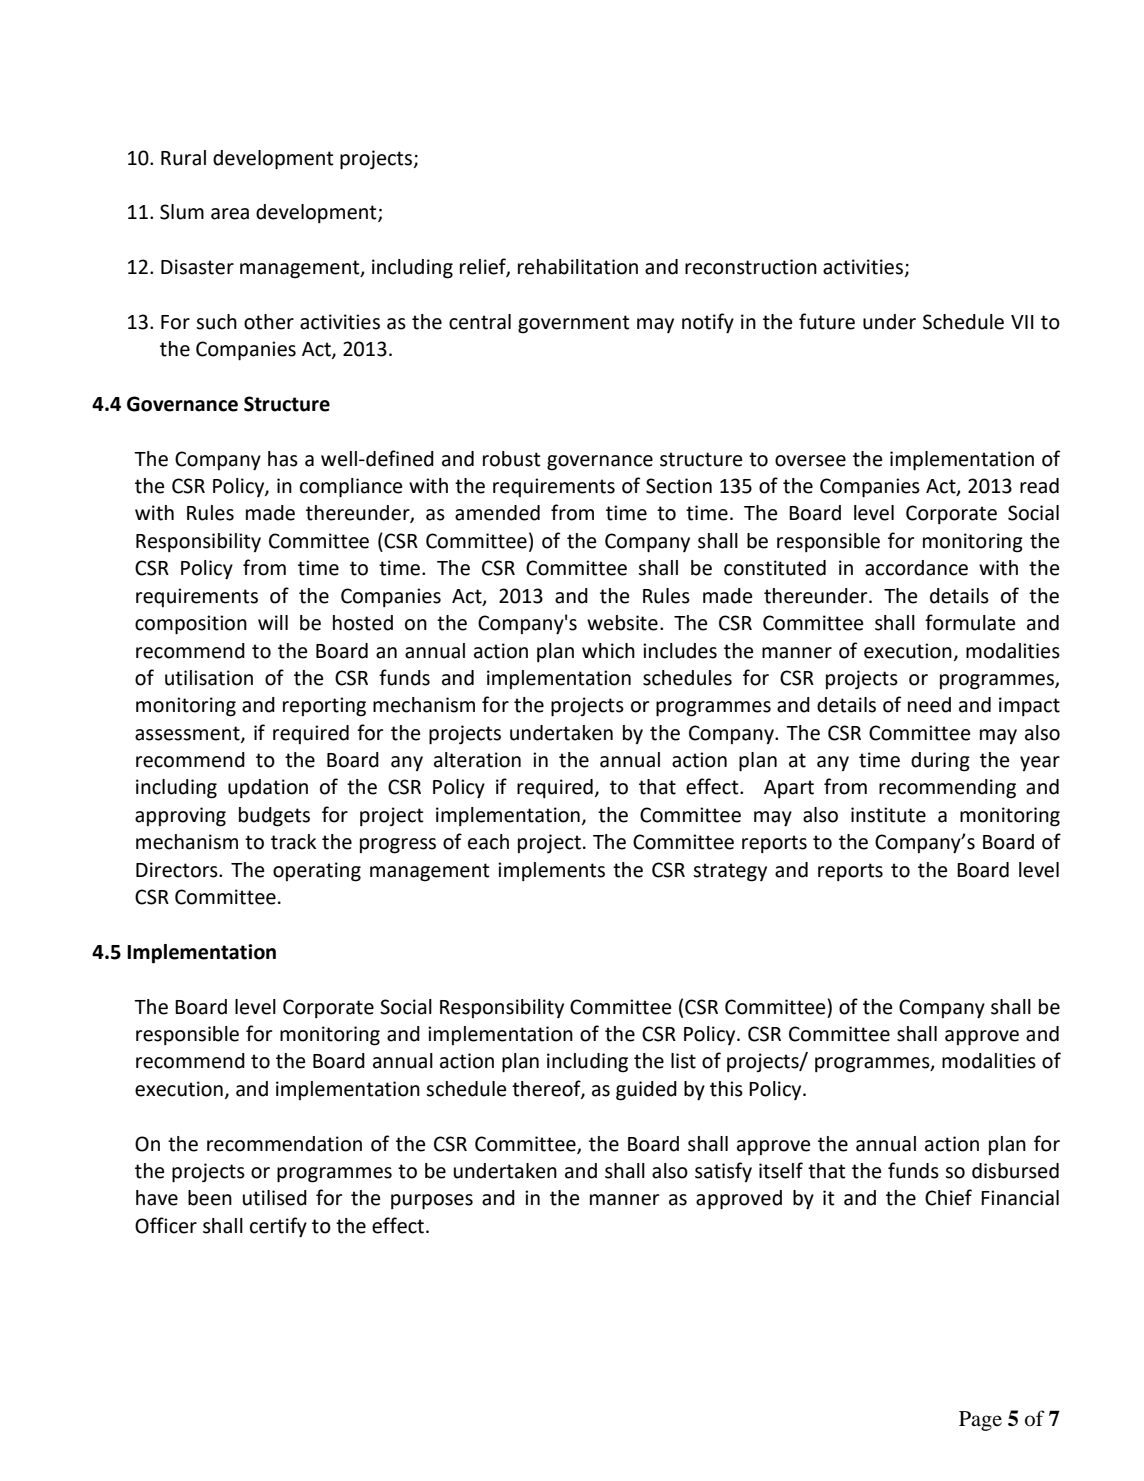 The height and width of the document is (1481, 1144). I want to click on budgets, so click(274, 817).
